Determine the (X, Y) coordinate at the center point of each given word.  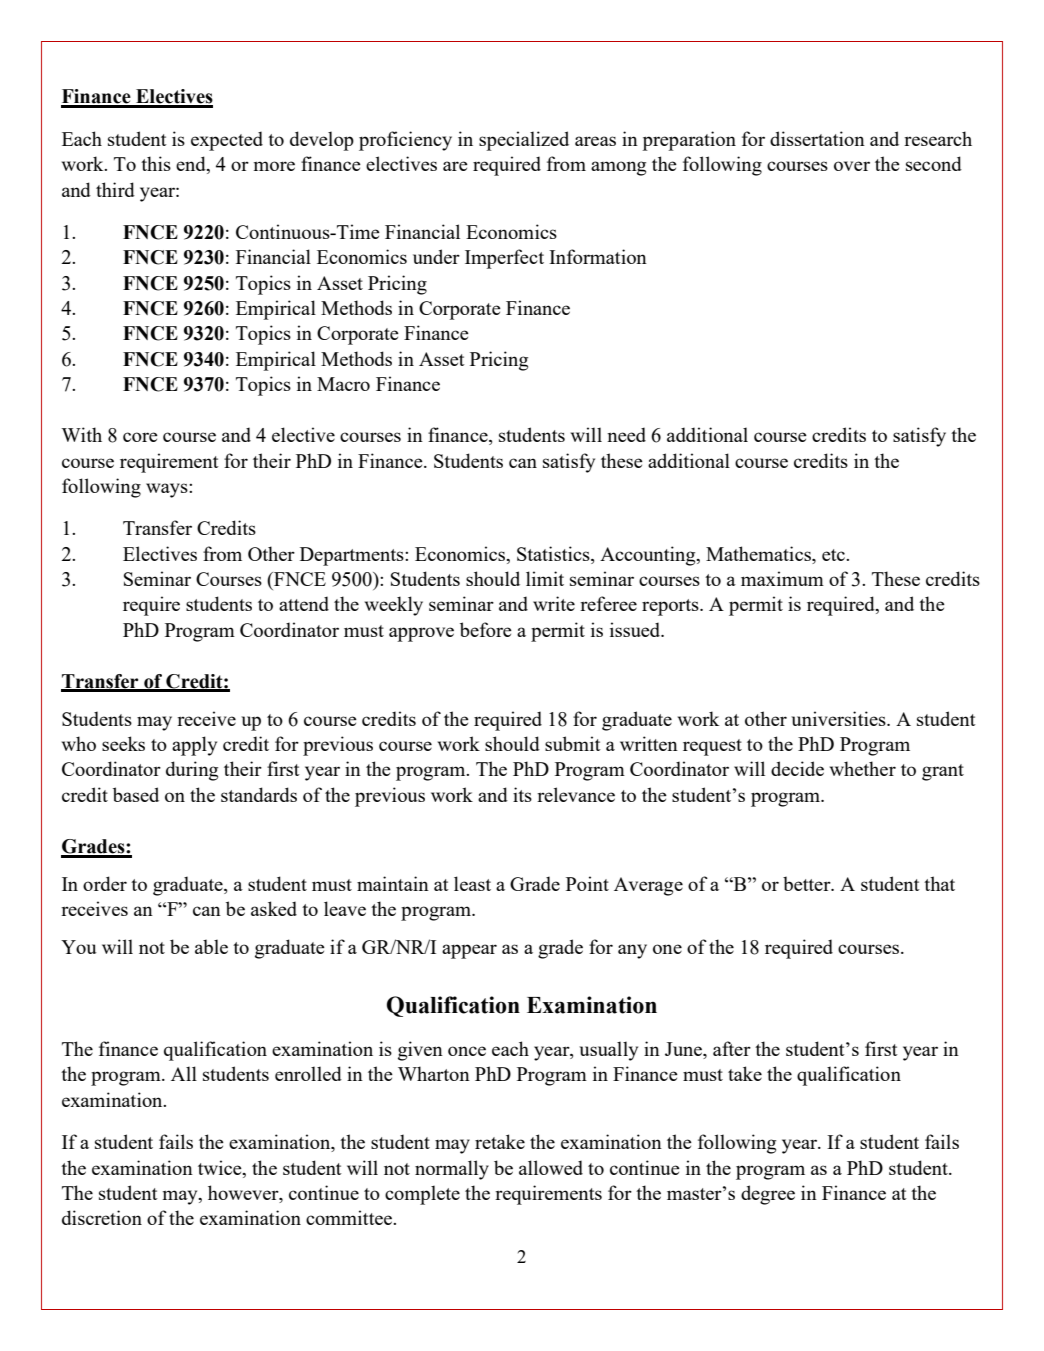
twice (221, 1167)
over (852, 166)
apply (194, 746)
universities (839, 718)
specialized (524, 141)
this (156, 163)
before (486, 629)
